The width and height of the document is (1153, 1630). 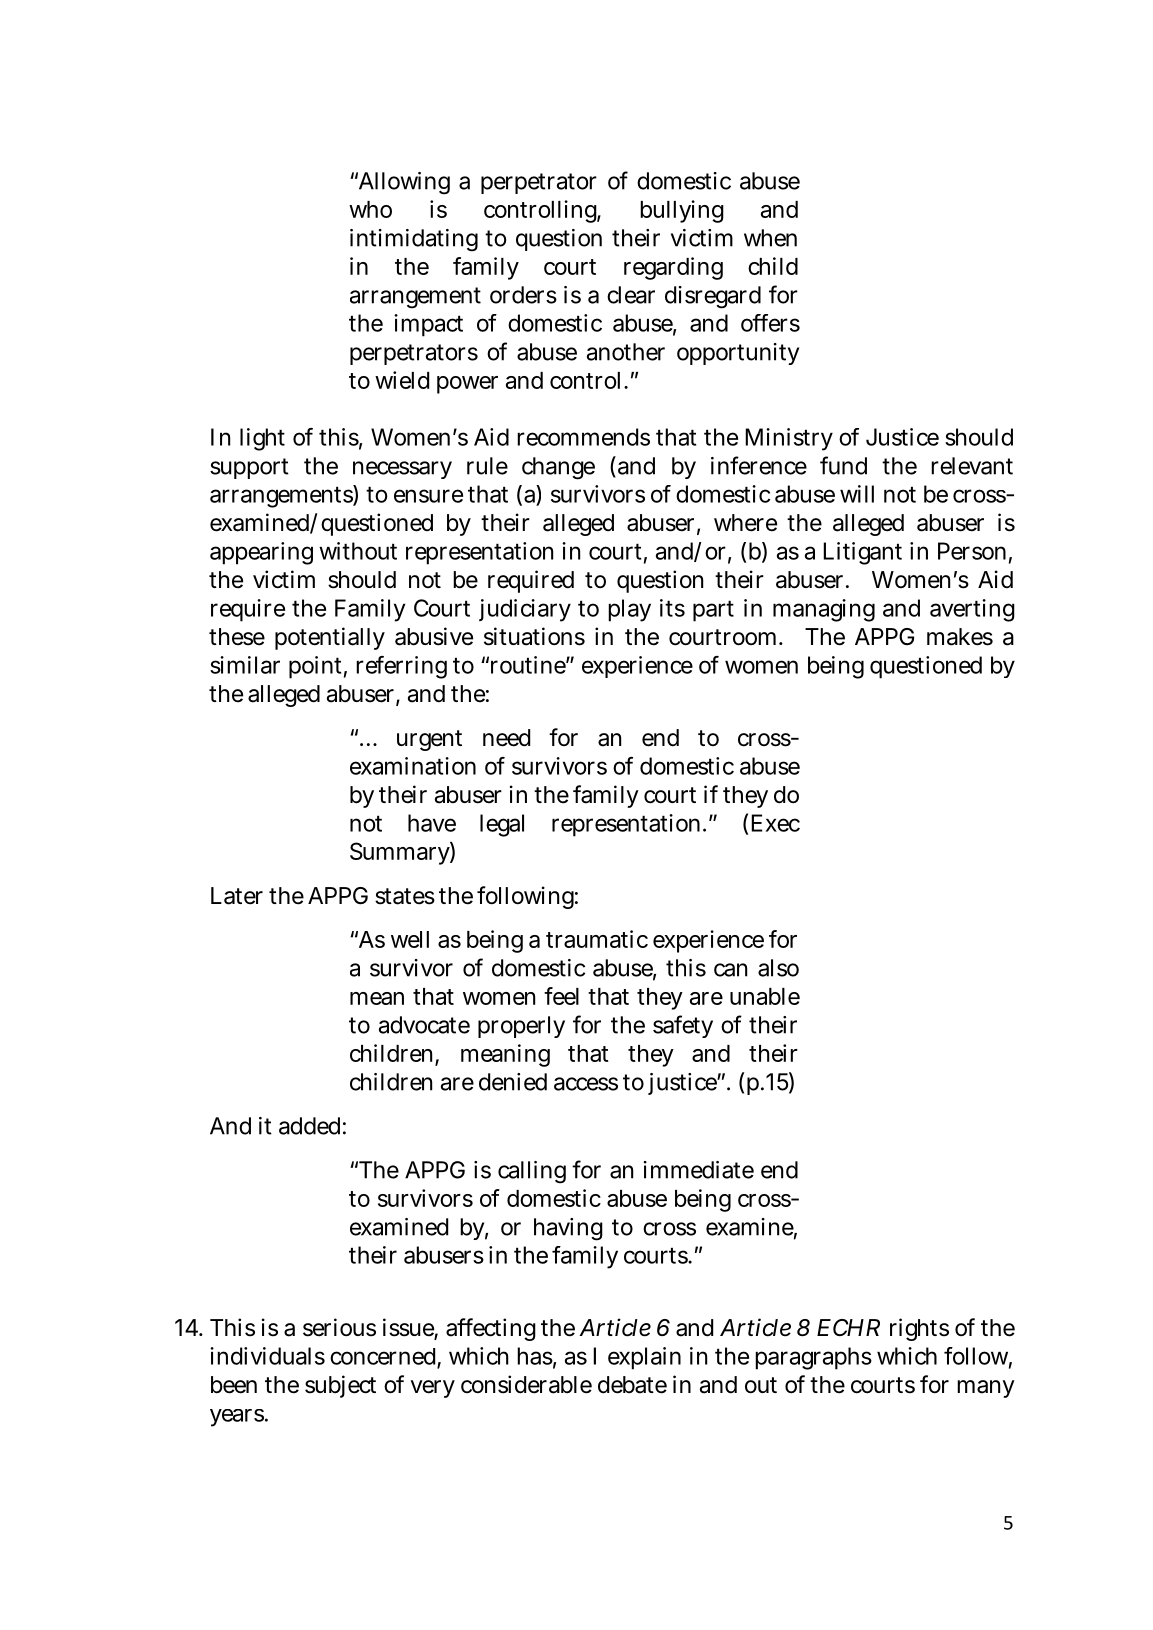 What do you see at coordinates (919, 1329) in the document?
I see `rights` at bounding box center [919, 1329].
